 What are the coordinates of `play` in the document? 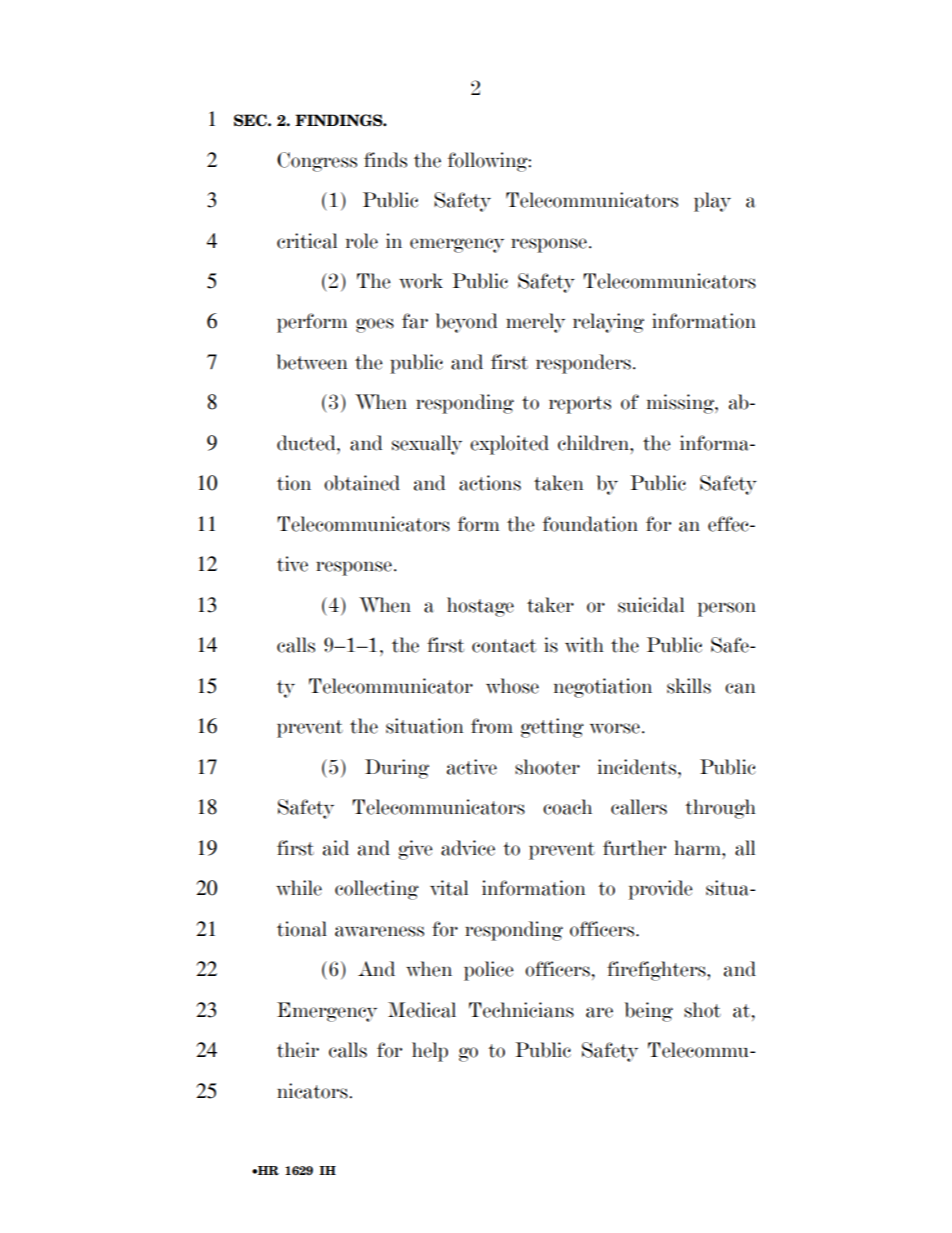 It's located at (712, 202).
